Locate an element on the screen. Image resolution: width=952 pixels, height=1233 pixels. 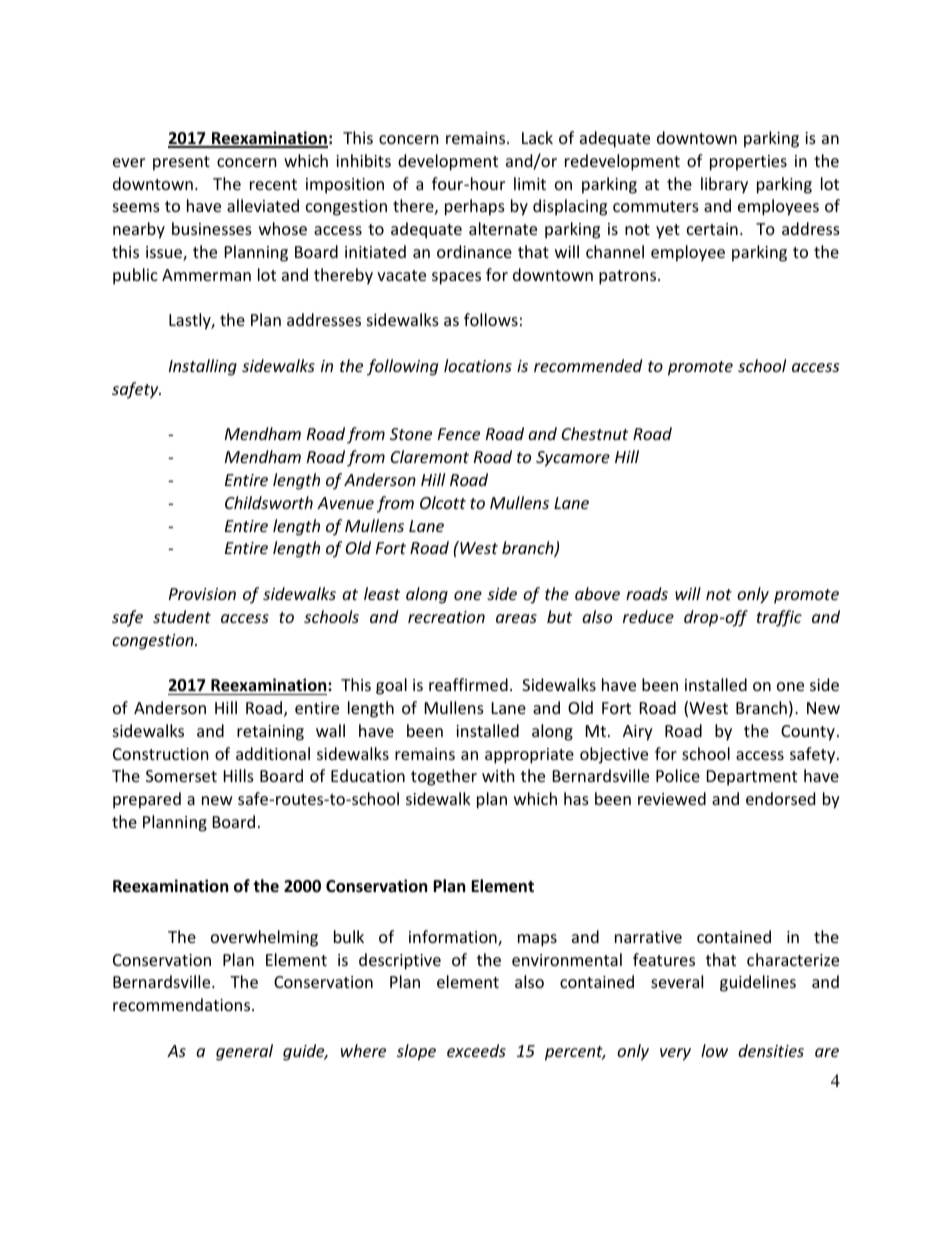
retaining is located at coordinates (270, 733).
